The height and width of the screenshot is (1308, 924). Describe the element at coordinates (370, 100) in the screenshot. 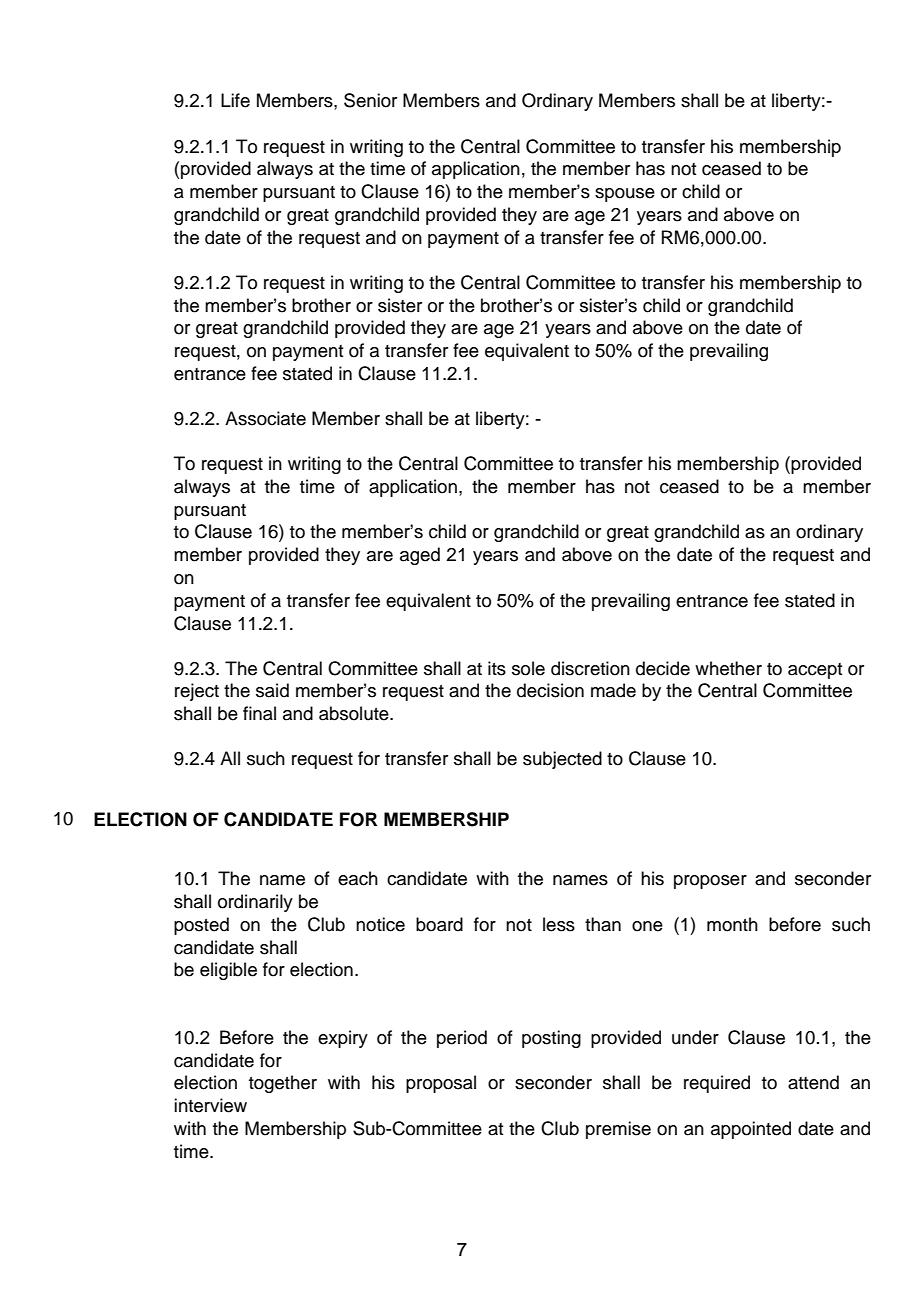

I see `Senior` at that location.
